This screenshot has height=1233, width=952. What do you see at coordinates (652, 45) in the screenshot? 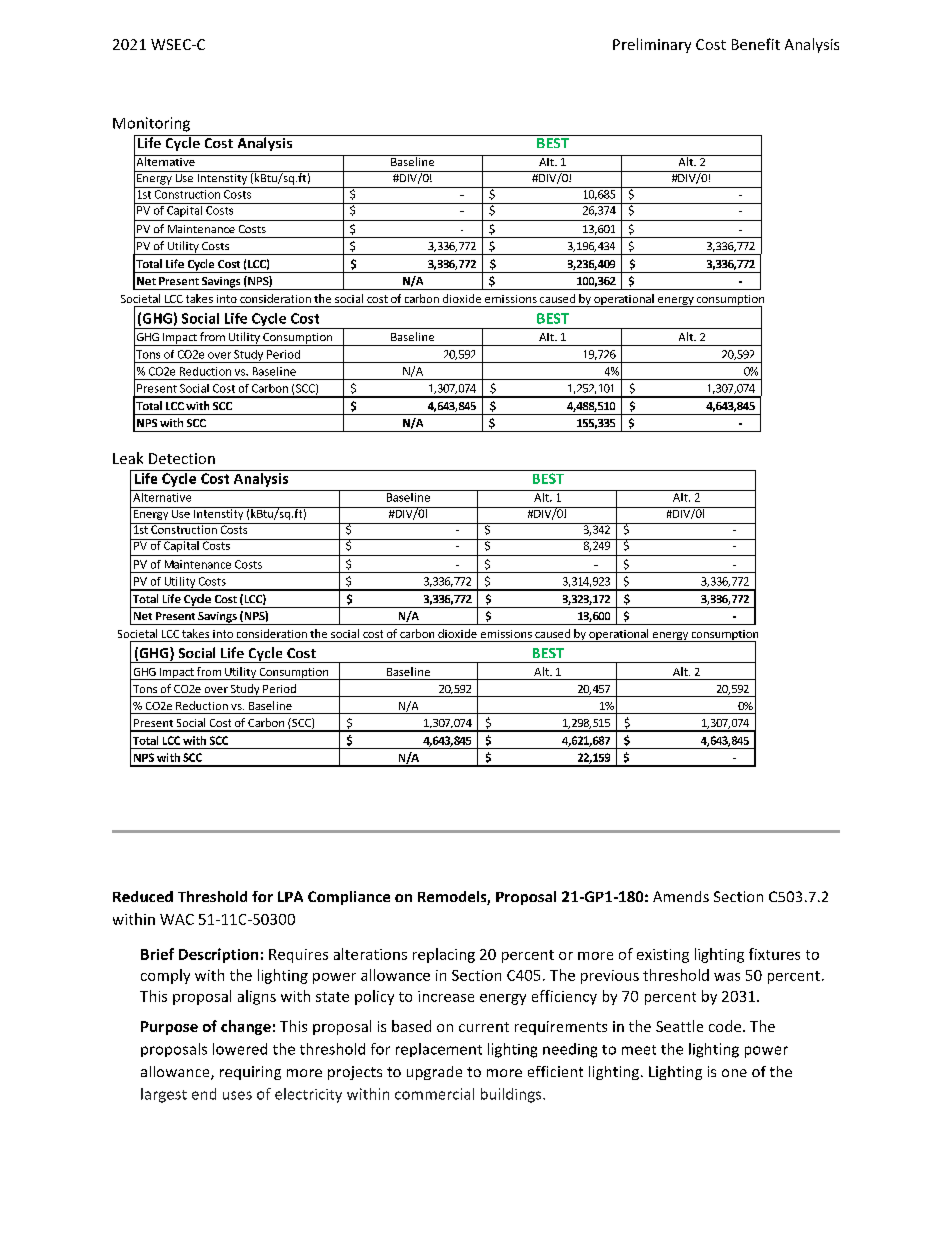
I see `Preliminary` at bounding box center [652, 45].
